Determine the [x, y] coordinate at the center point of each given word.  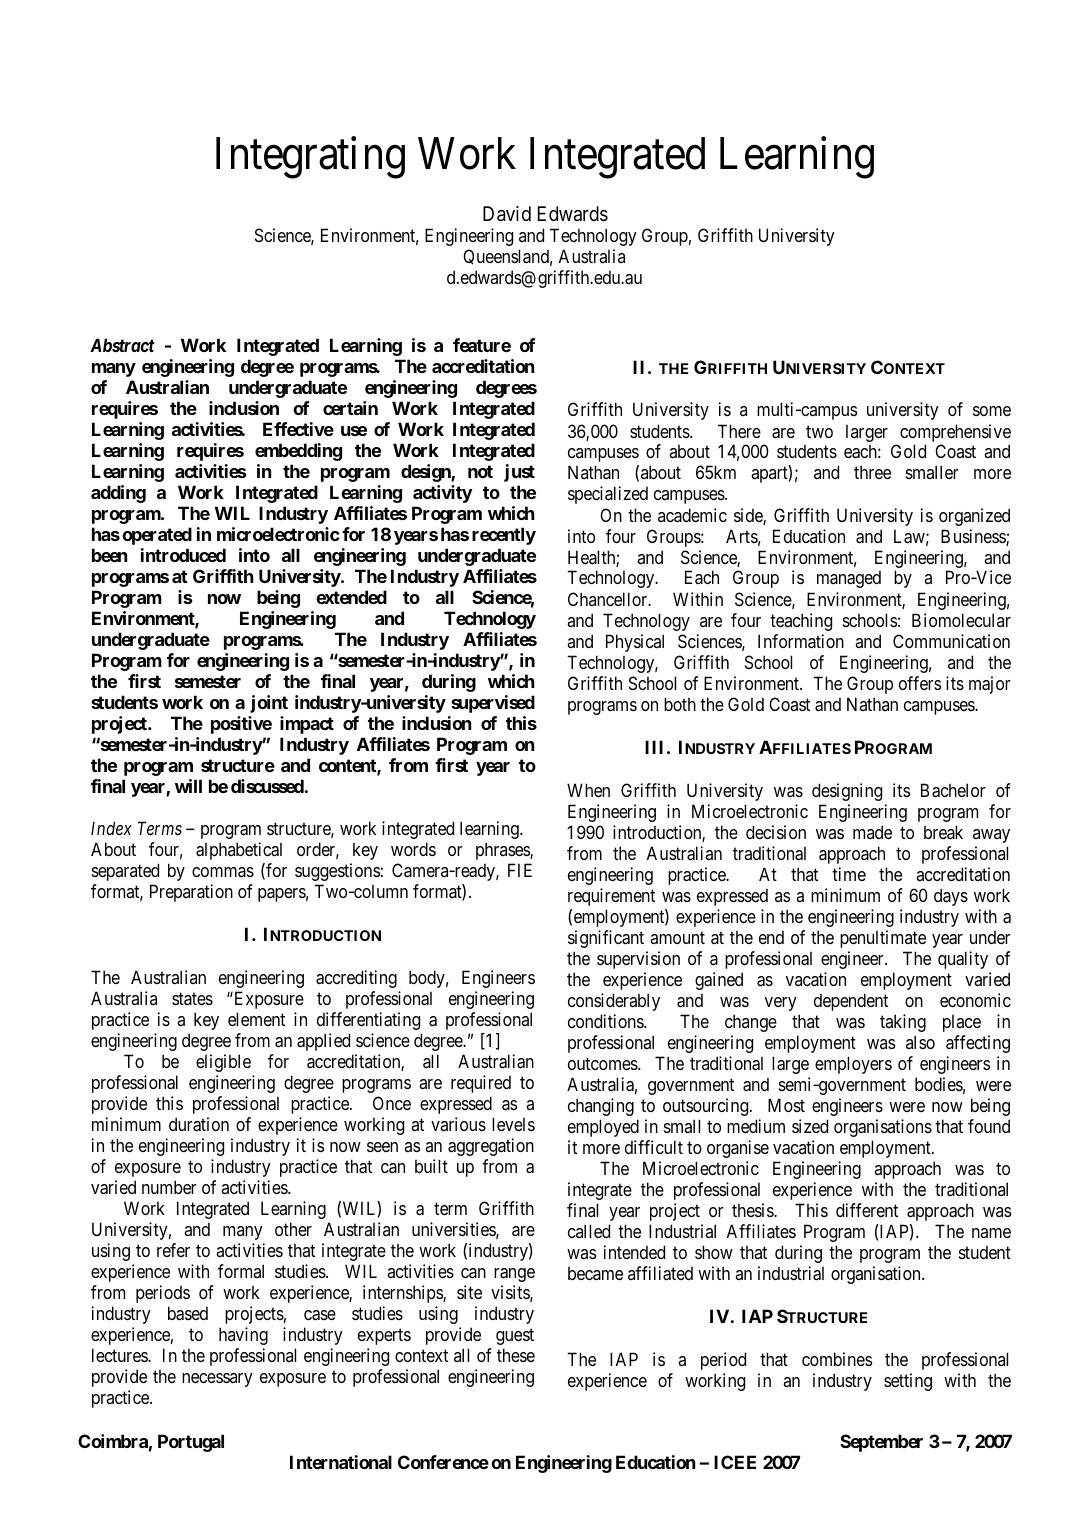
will [188, 786]
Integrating [310, 158]
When [588, 790]
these [516, 1355]
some [992, 411]
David [507, 214]
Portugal [191, 1443]
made [872, 832]
